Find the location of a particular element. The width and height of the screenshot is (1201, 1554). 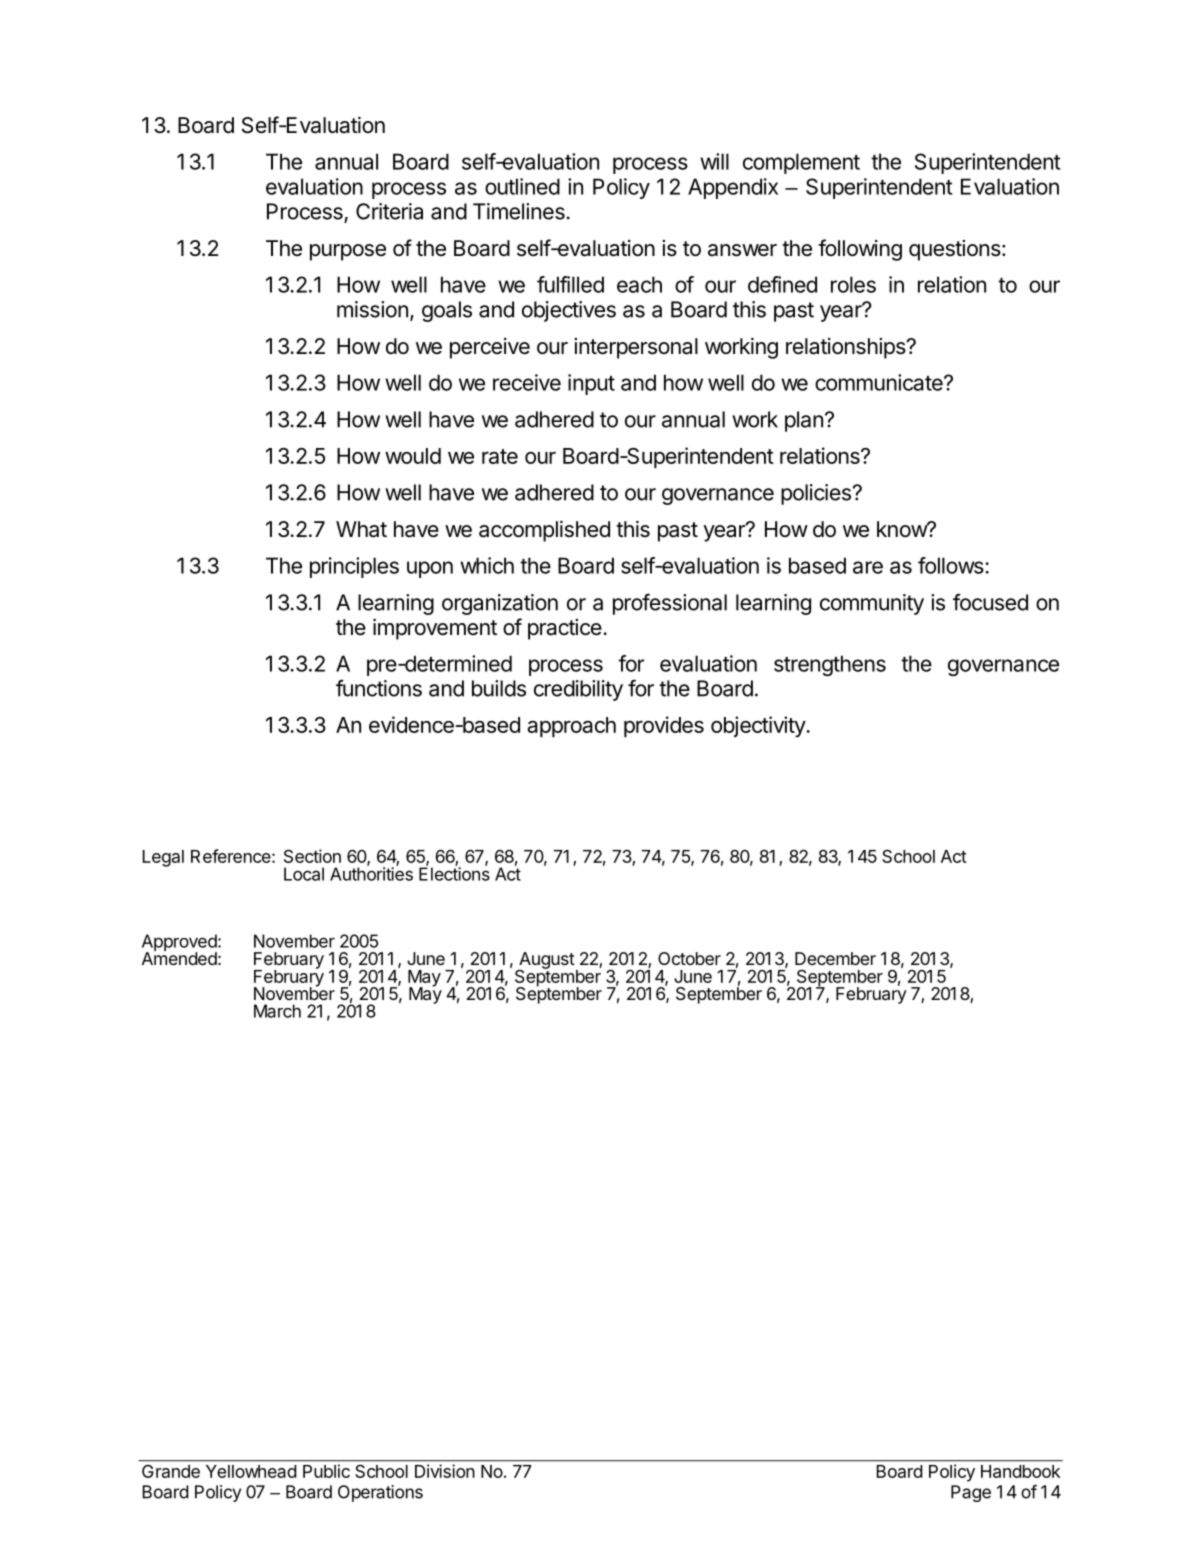

Handbook is located at coordinates (1020, 1471).
